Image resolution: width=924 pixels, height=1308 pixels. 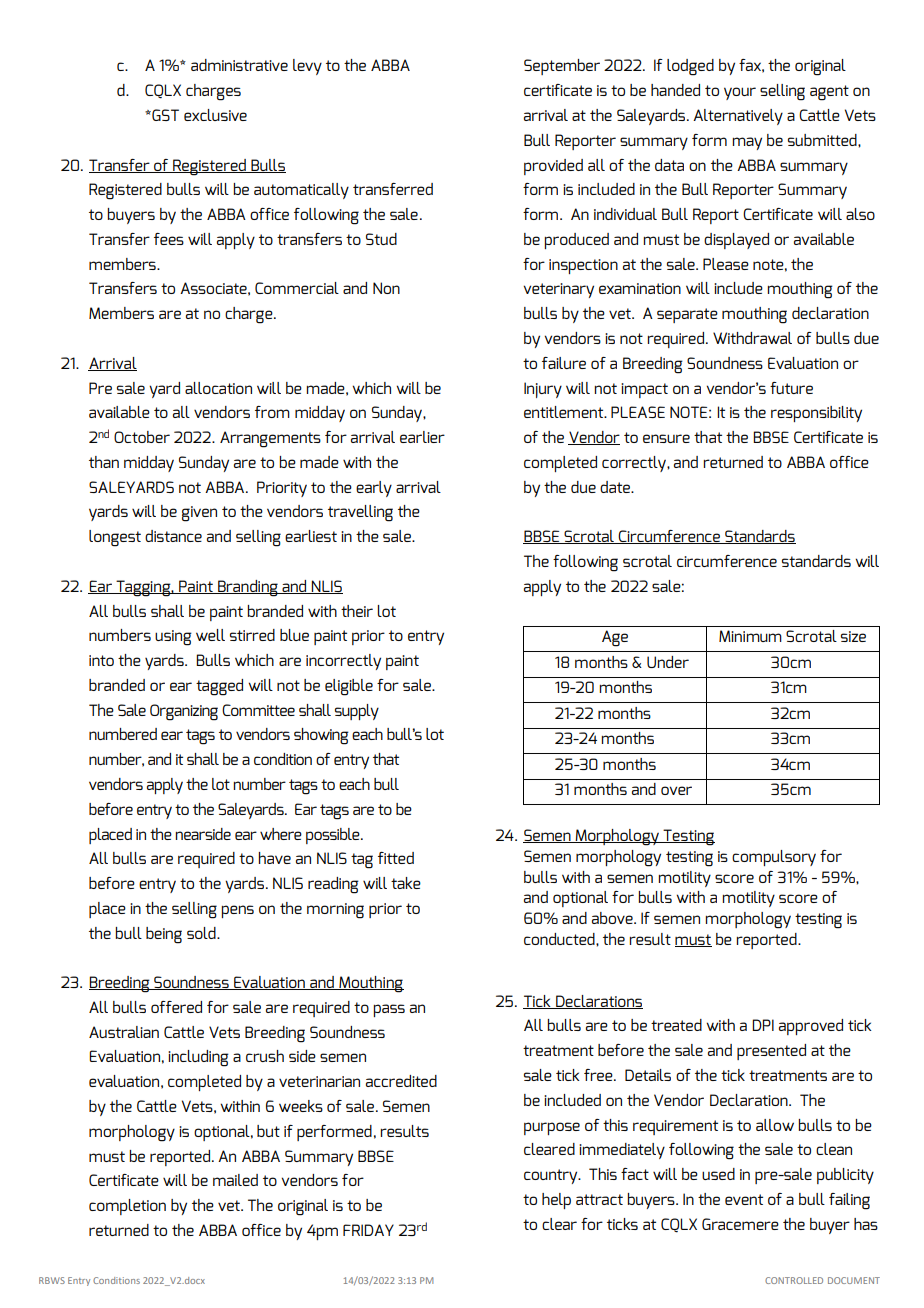 I want to click on future, so click(x=791, y=388).
